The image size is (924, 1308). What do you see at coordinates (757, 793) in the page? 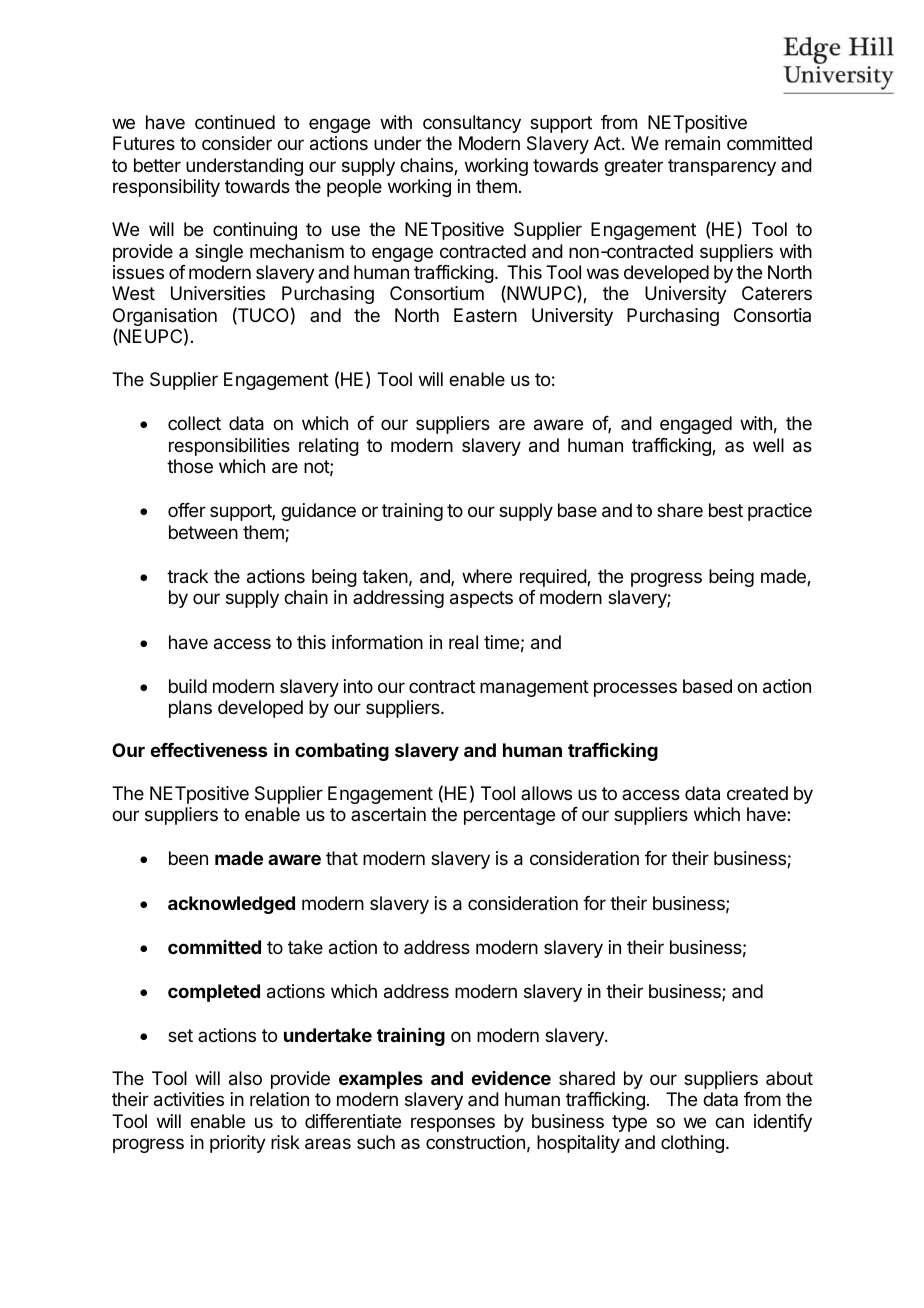
I see `created` at bounding box center [757, 793].
